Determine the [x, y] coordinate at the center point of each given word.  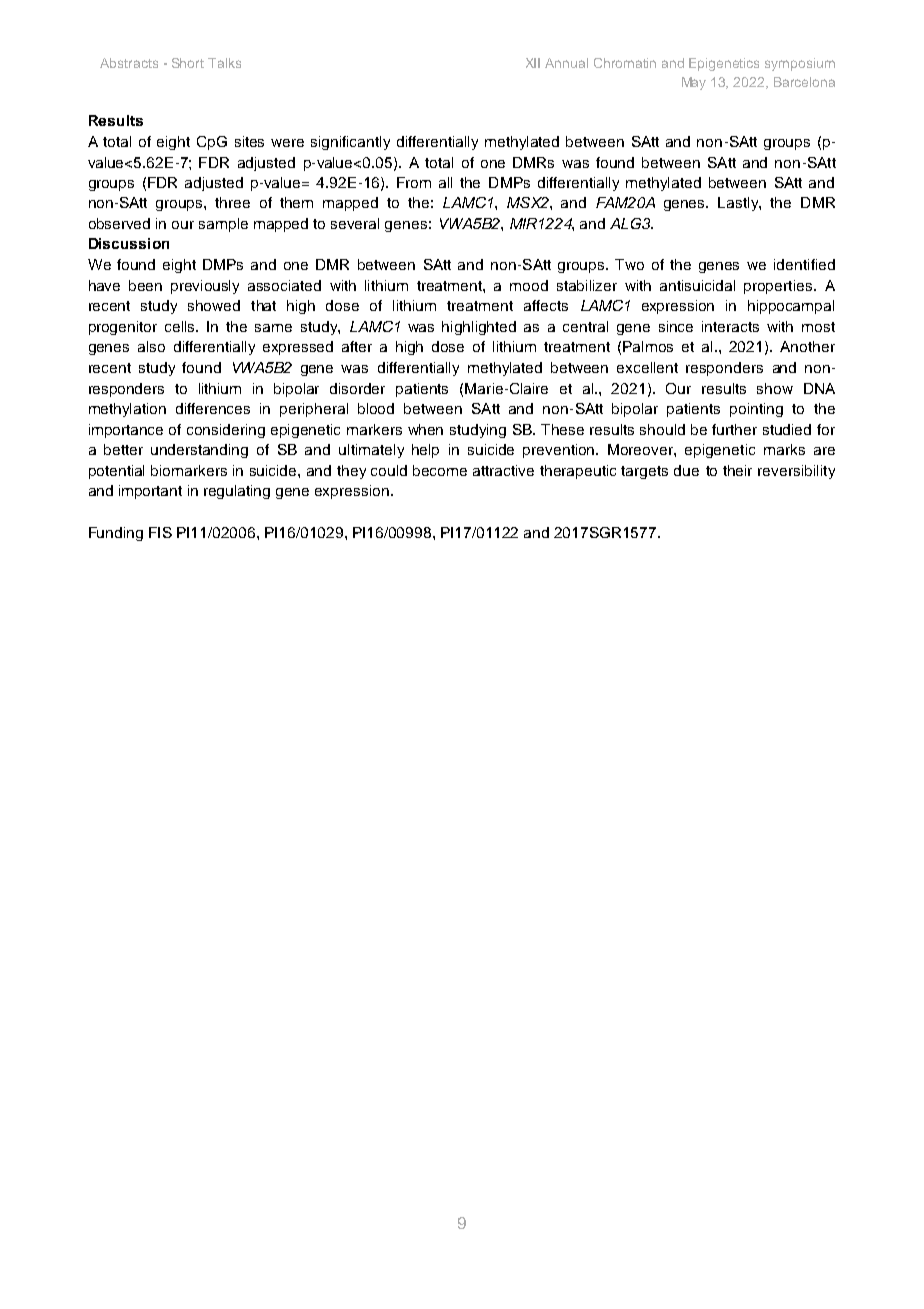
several [355, 223]
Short [188, 63]
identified [804, 264]
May [694, 83]
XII [533, 63]
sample [223, 225]
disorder [357, 388]
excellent [647, 367]
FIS [160, 532]
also [151, 346]
